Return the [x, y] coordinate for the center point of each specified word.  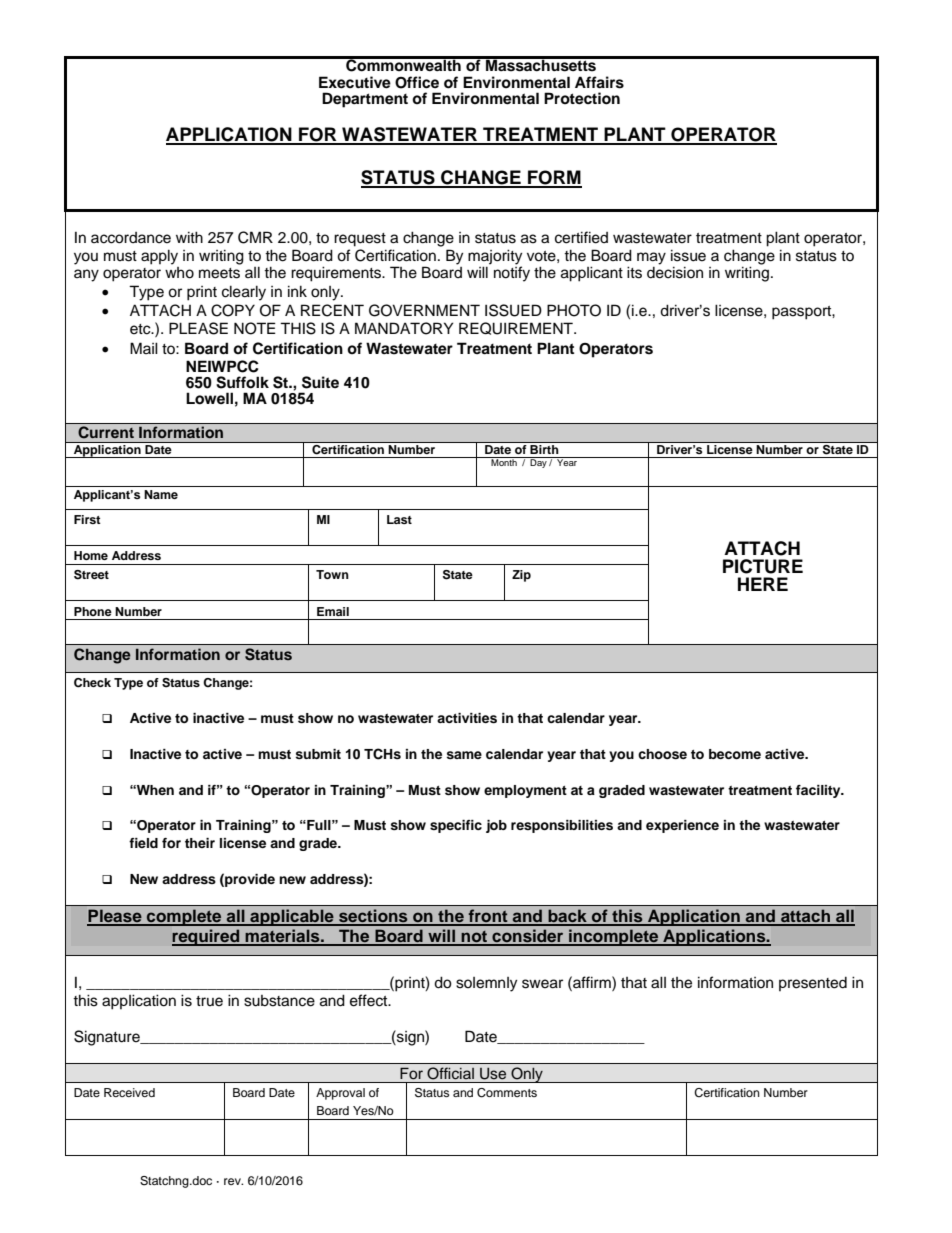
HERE [763, 584]
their [200, 843]
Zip [521, 576]
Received [129, 1092]
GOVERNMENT [424, 310]
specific [456, 826]
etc [141, 329]
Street [91, 575]
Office [417, 82]
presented [813, 984]
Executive [355, 82]
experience [682, 826]
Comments [507, 1093]
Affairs [599, 82]
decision [675, 272]
